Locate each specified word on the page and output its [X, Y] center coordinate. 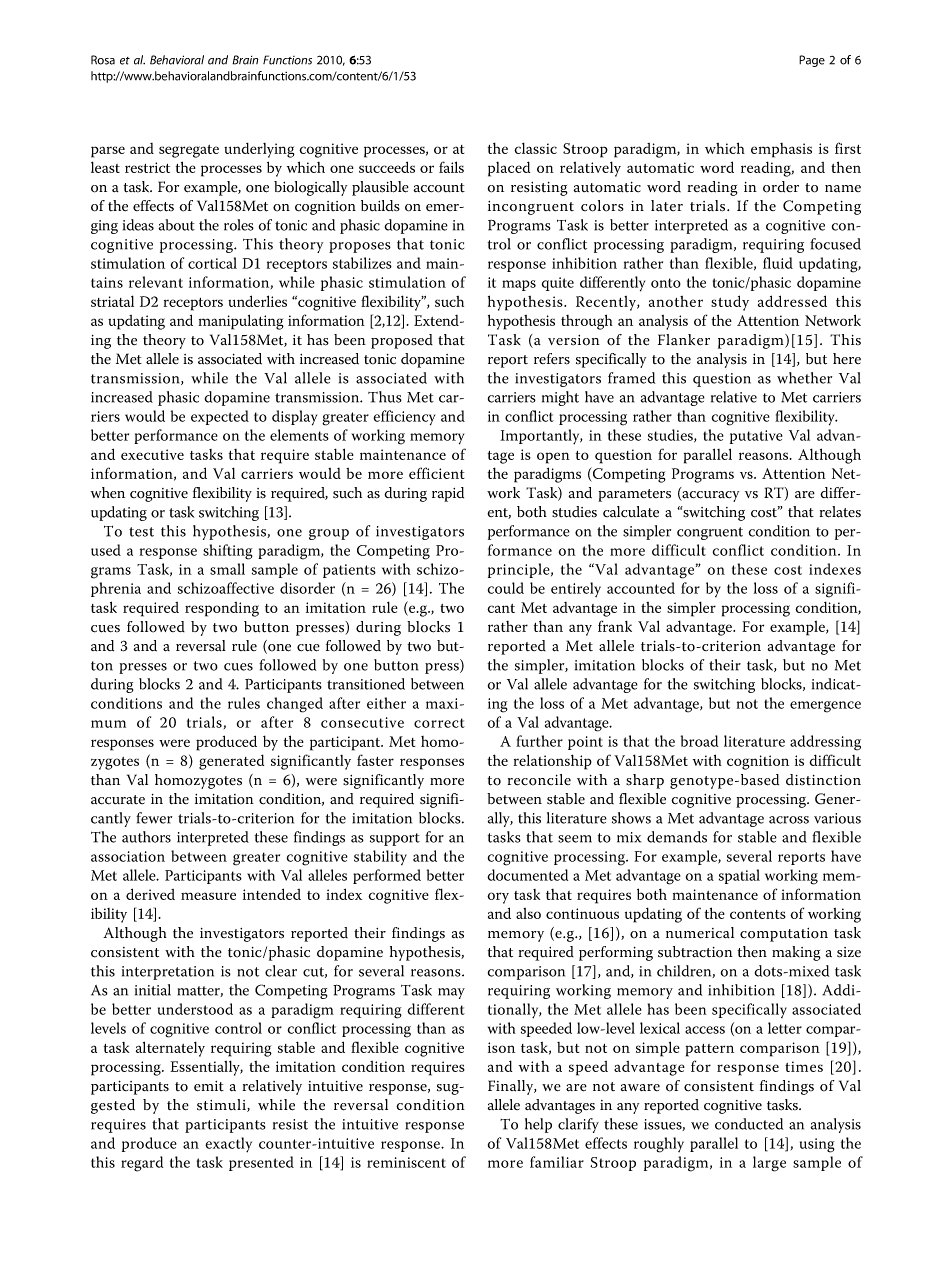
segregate [189, 151]
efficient [436, 473]
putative [756, 437]
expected [220, 417]
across [789, 820]
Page [812, 61]
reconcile [539, 780]
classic [535, 148]
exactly [228, 1145]
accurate [118, 800]
